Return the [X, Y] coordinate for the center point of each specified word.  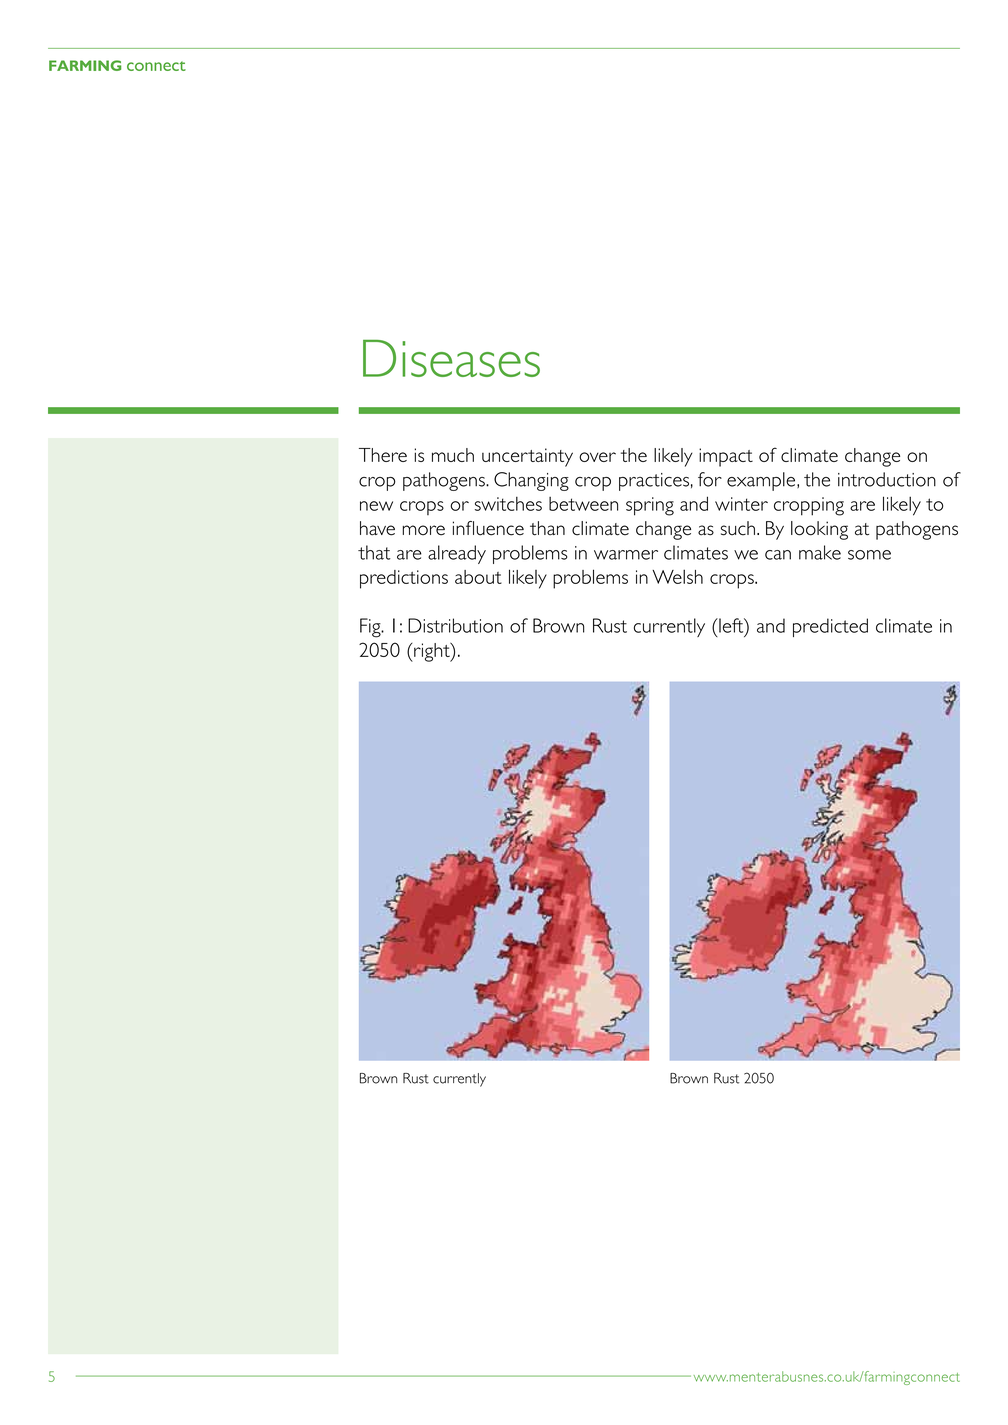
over [597, 457]
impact [726, 457]
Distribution [455, 625]
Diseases [451, 358]
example [761, 481]
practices [654, 482]
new [376, 506]
